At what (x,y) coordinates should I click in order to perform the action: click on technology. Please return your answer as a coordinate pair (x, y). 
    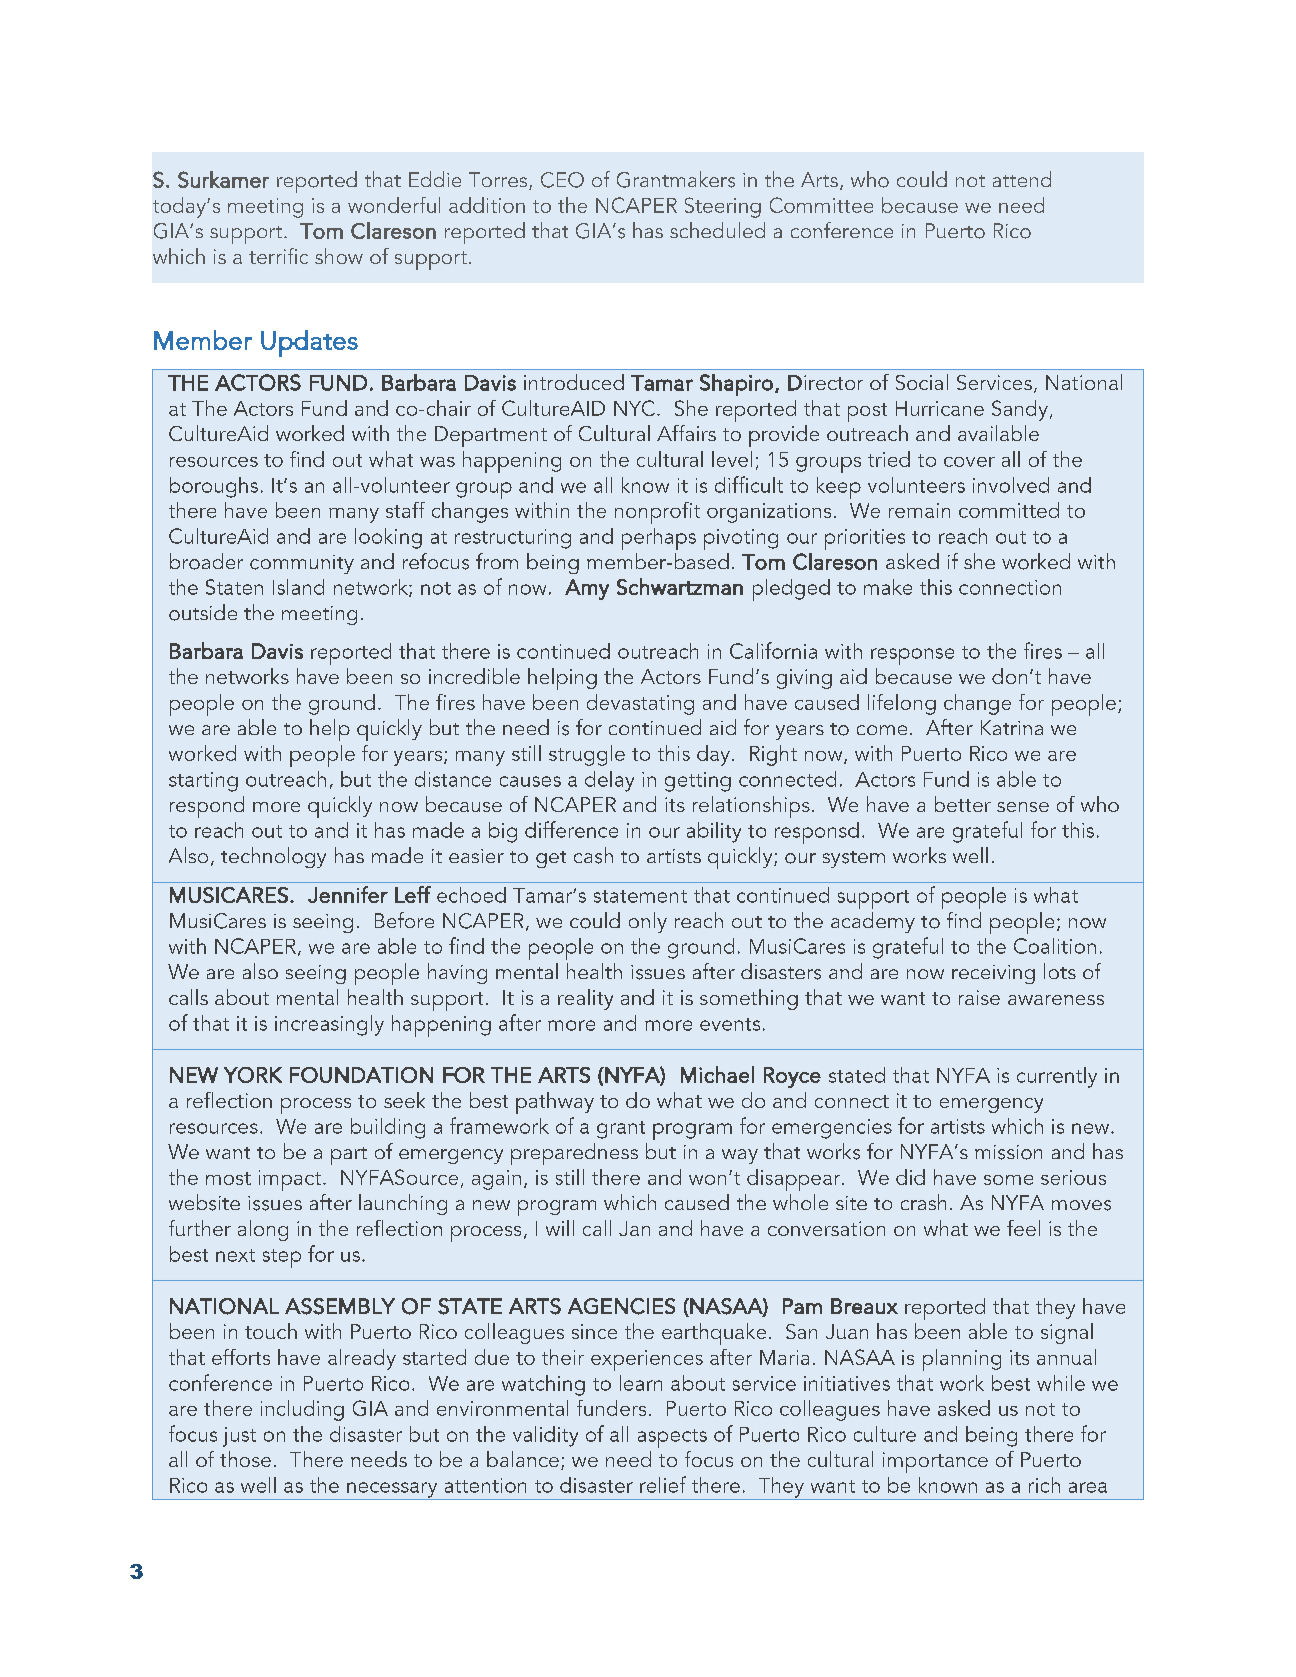
    Looking at the image, I should click on (273, 857).
